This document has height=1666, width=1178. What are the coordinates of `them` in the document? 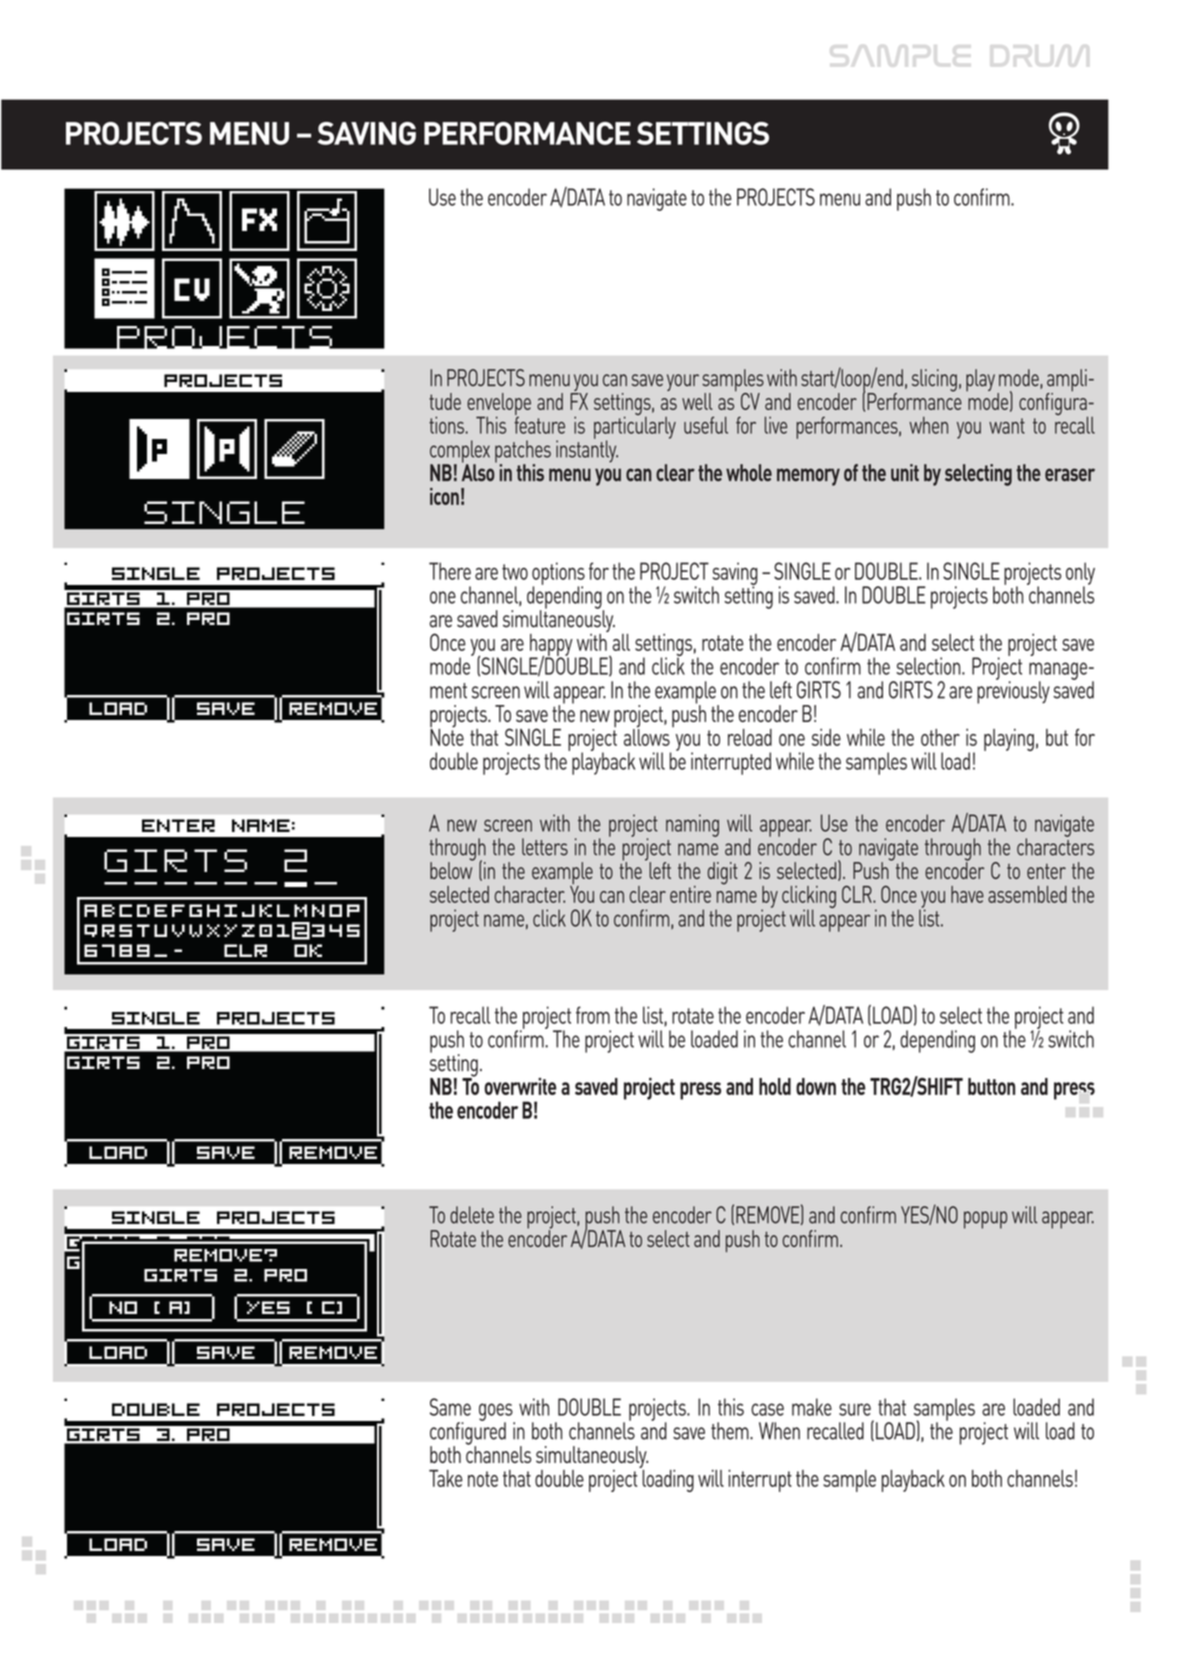 It's located at (731, 1431).
